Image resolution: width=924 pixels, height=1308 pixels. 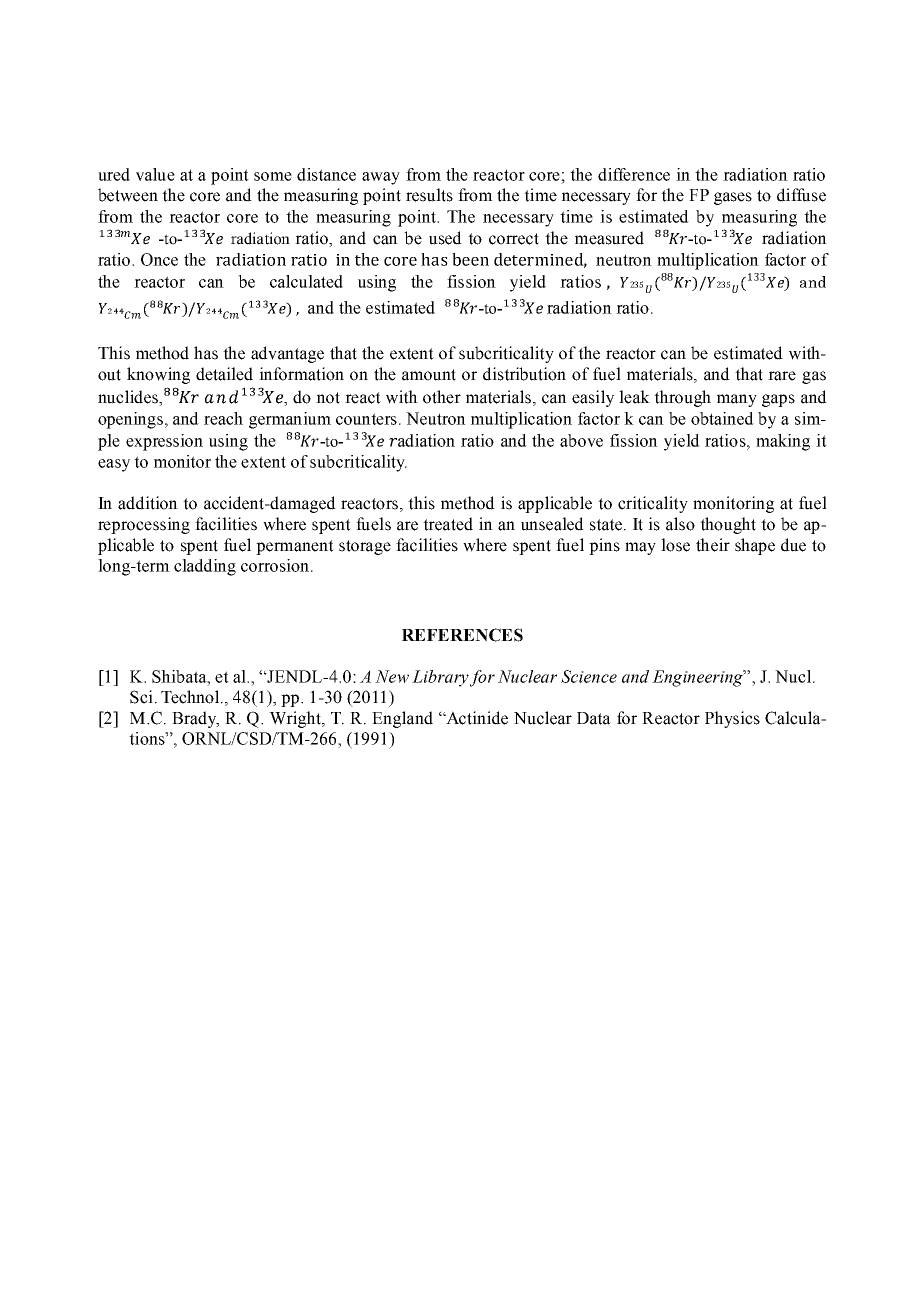 What do you see at coordinates (440, 678) in the document?
I see `Library` at bounding box center [440, 678].
